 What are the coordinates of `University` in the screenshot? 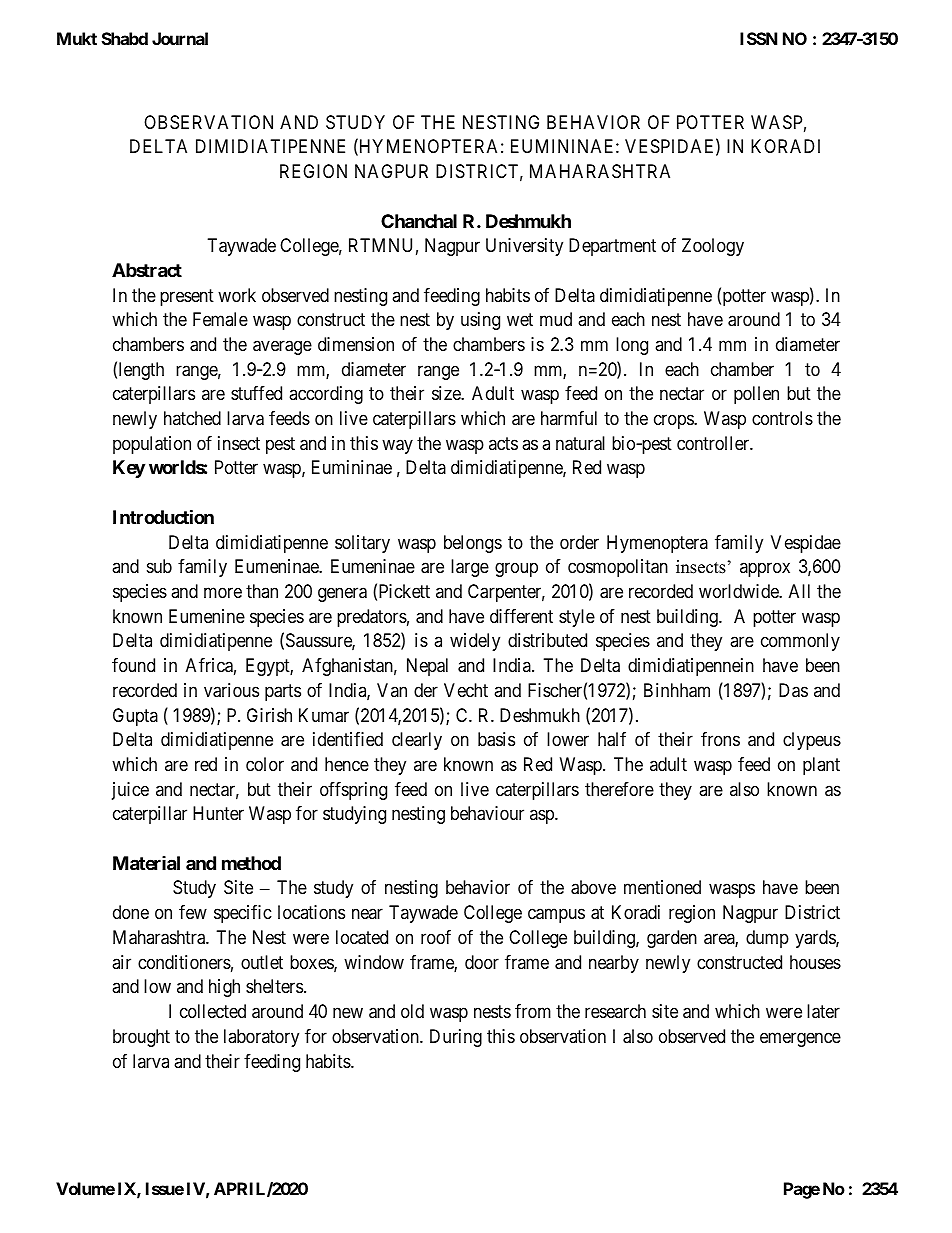 It's located at (524, 247).
